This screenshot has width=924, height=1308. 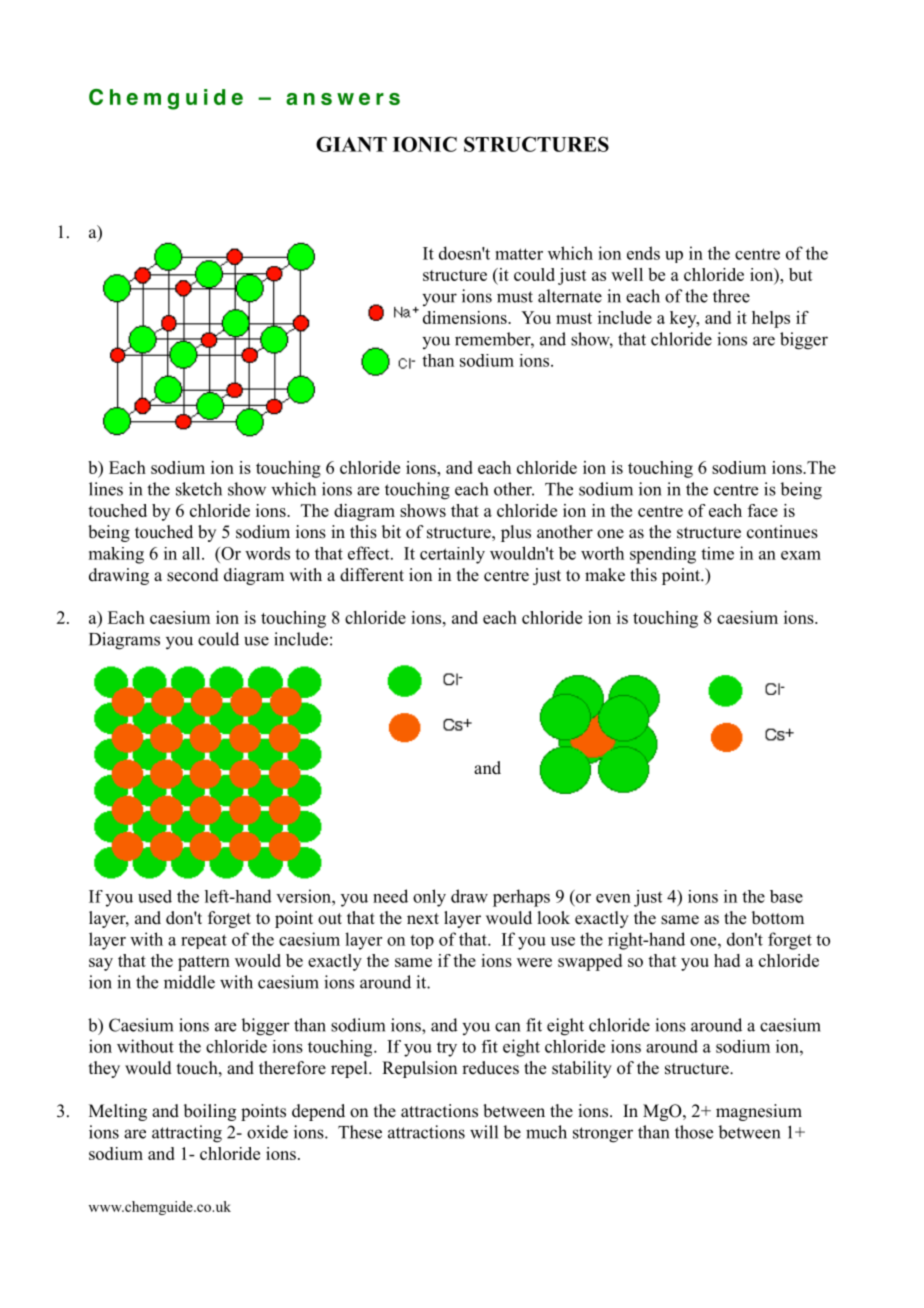 I want to click on boiling, so click(x=210, y=1112).
